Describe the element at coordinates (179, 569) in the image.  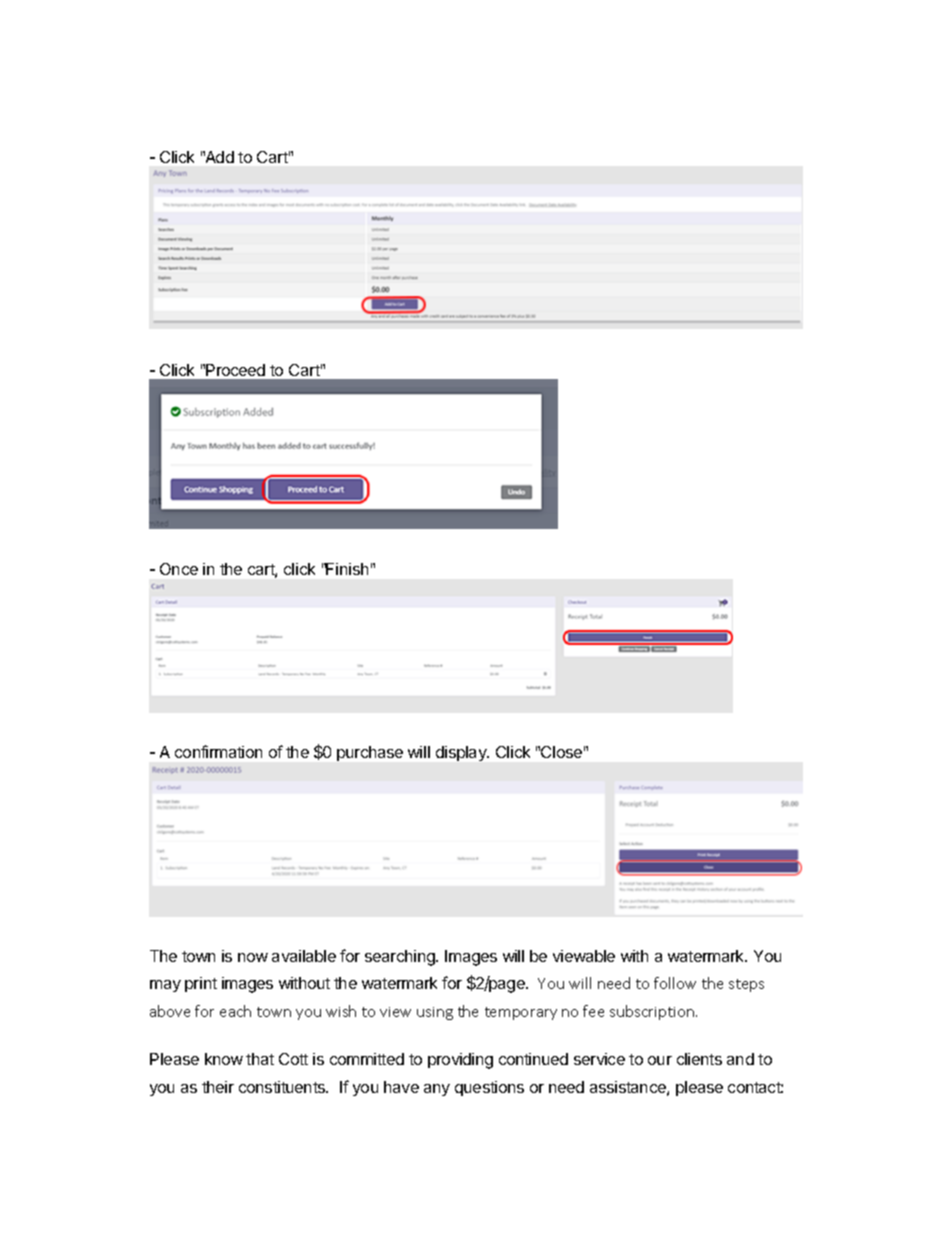
I see `Once` at that location.
